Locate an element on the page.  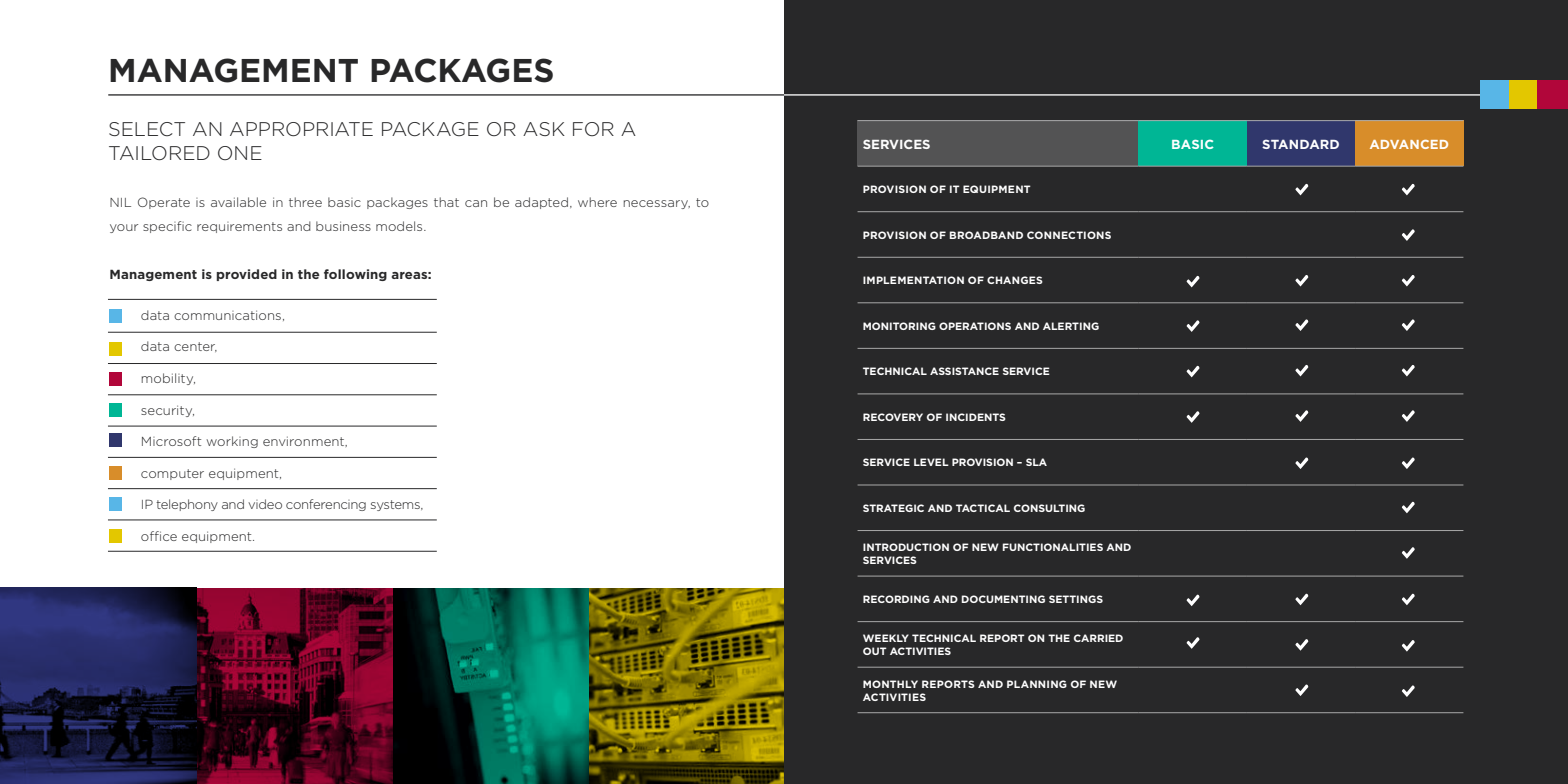
OUT is located at coordinates (875, 651).
